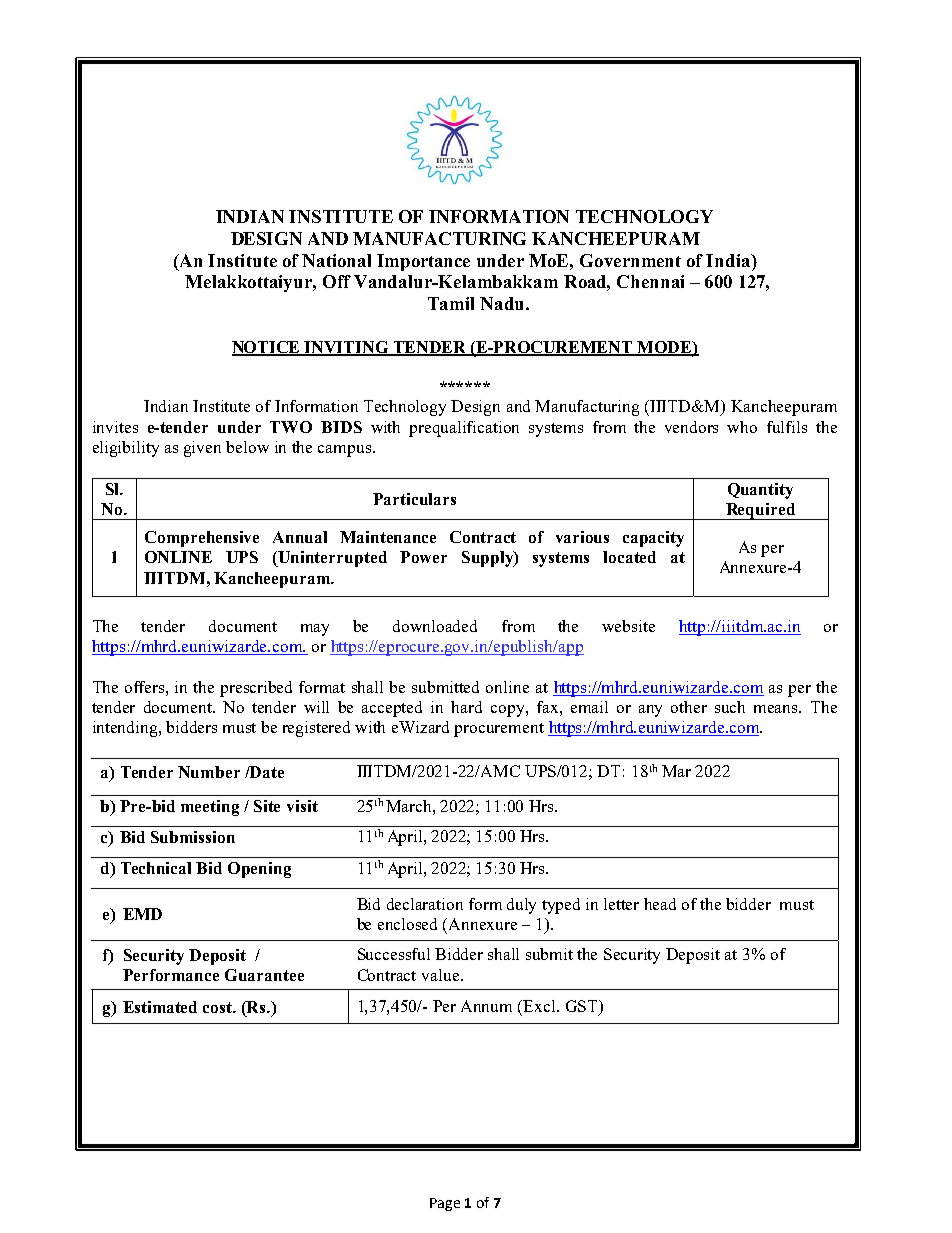 This page has height=1233, width=952. Describe the element at coordinates (583, 1007) in the page. I see `GST` at that location.
